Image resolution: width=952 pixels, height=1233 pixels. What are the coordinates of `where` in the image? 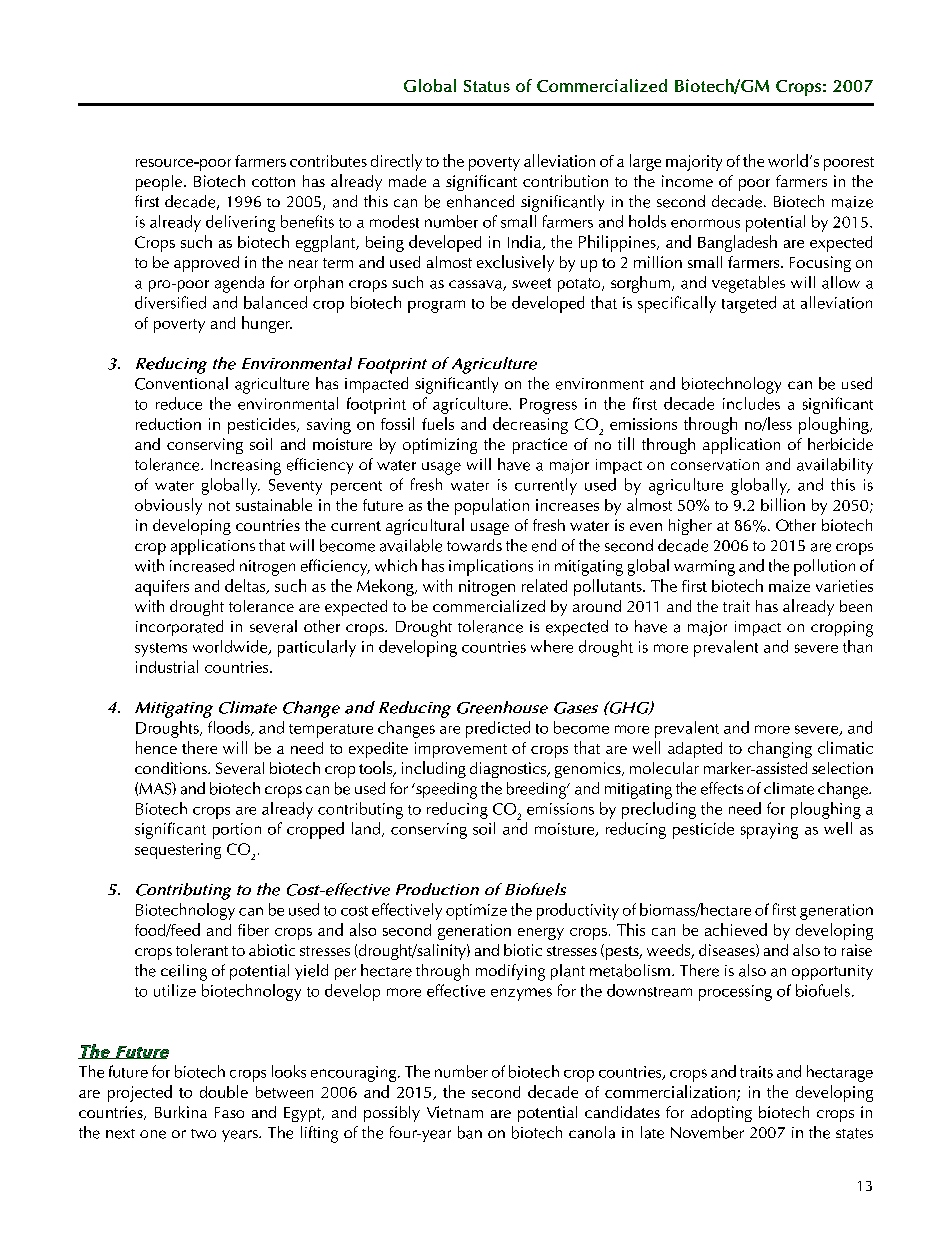 It's located at (552, 646).
